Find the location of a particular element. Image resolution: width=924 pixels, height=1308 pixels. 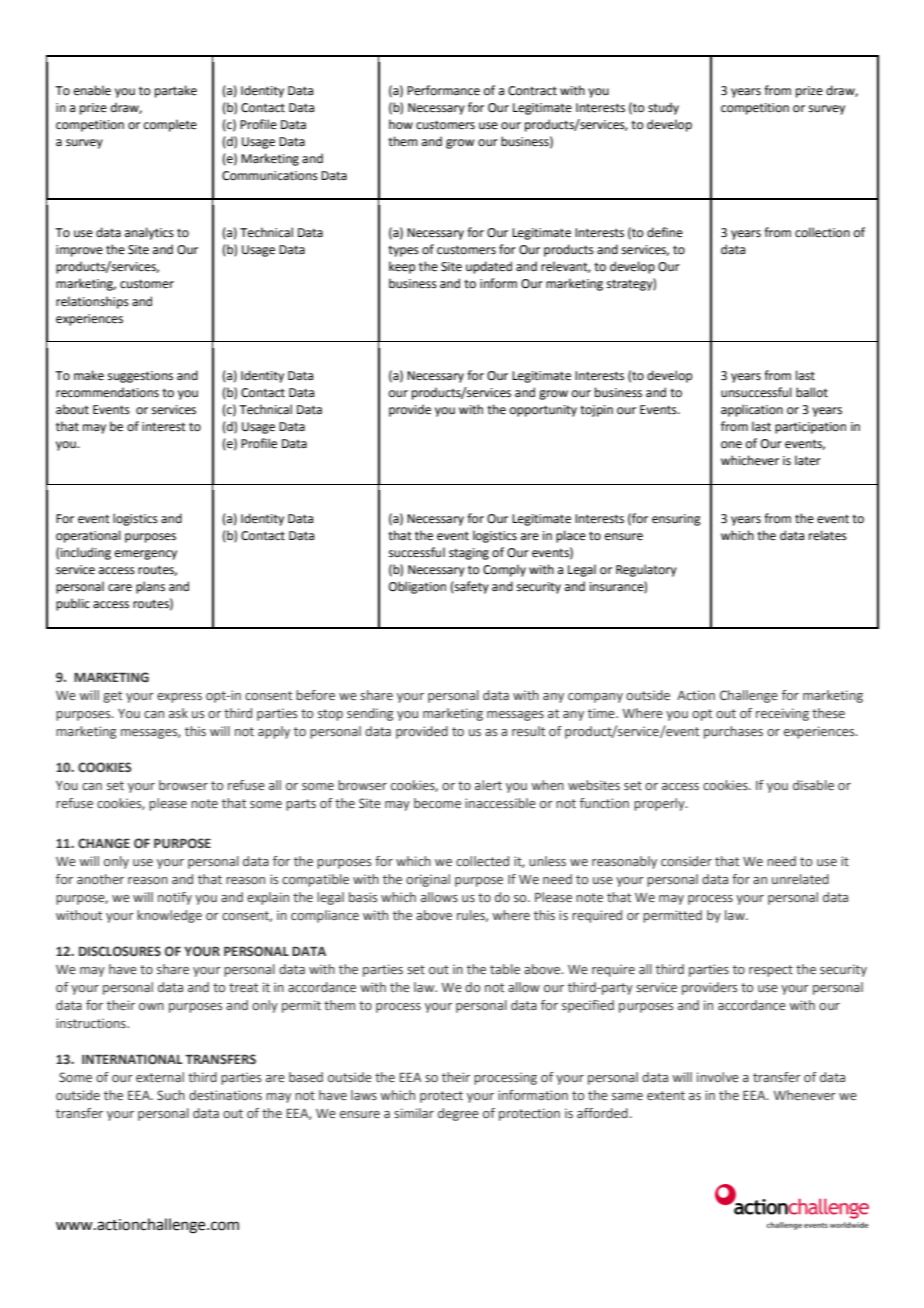

study is located at coordinates (663, 108).
